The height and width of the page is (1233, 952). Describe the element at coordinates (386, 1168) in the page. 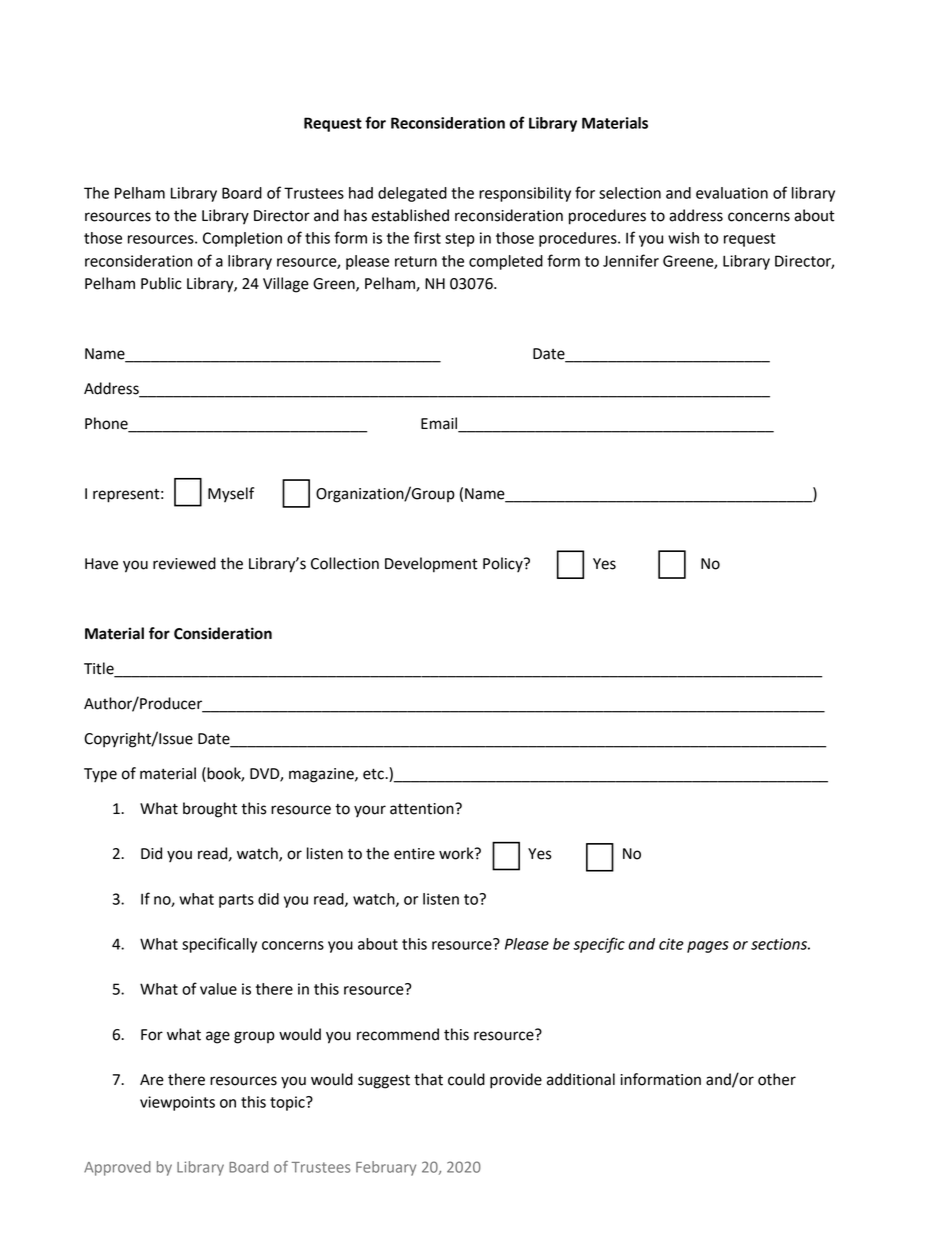

I see `February` at that location.
